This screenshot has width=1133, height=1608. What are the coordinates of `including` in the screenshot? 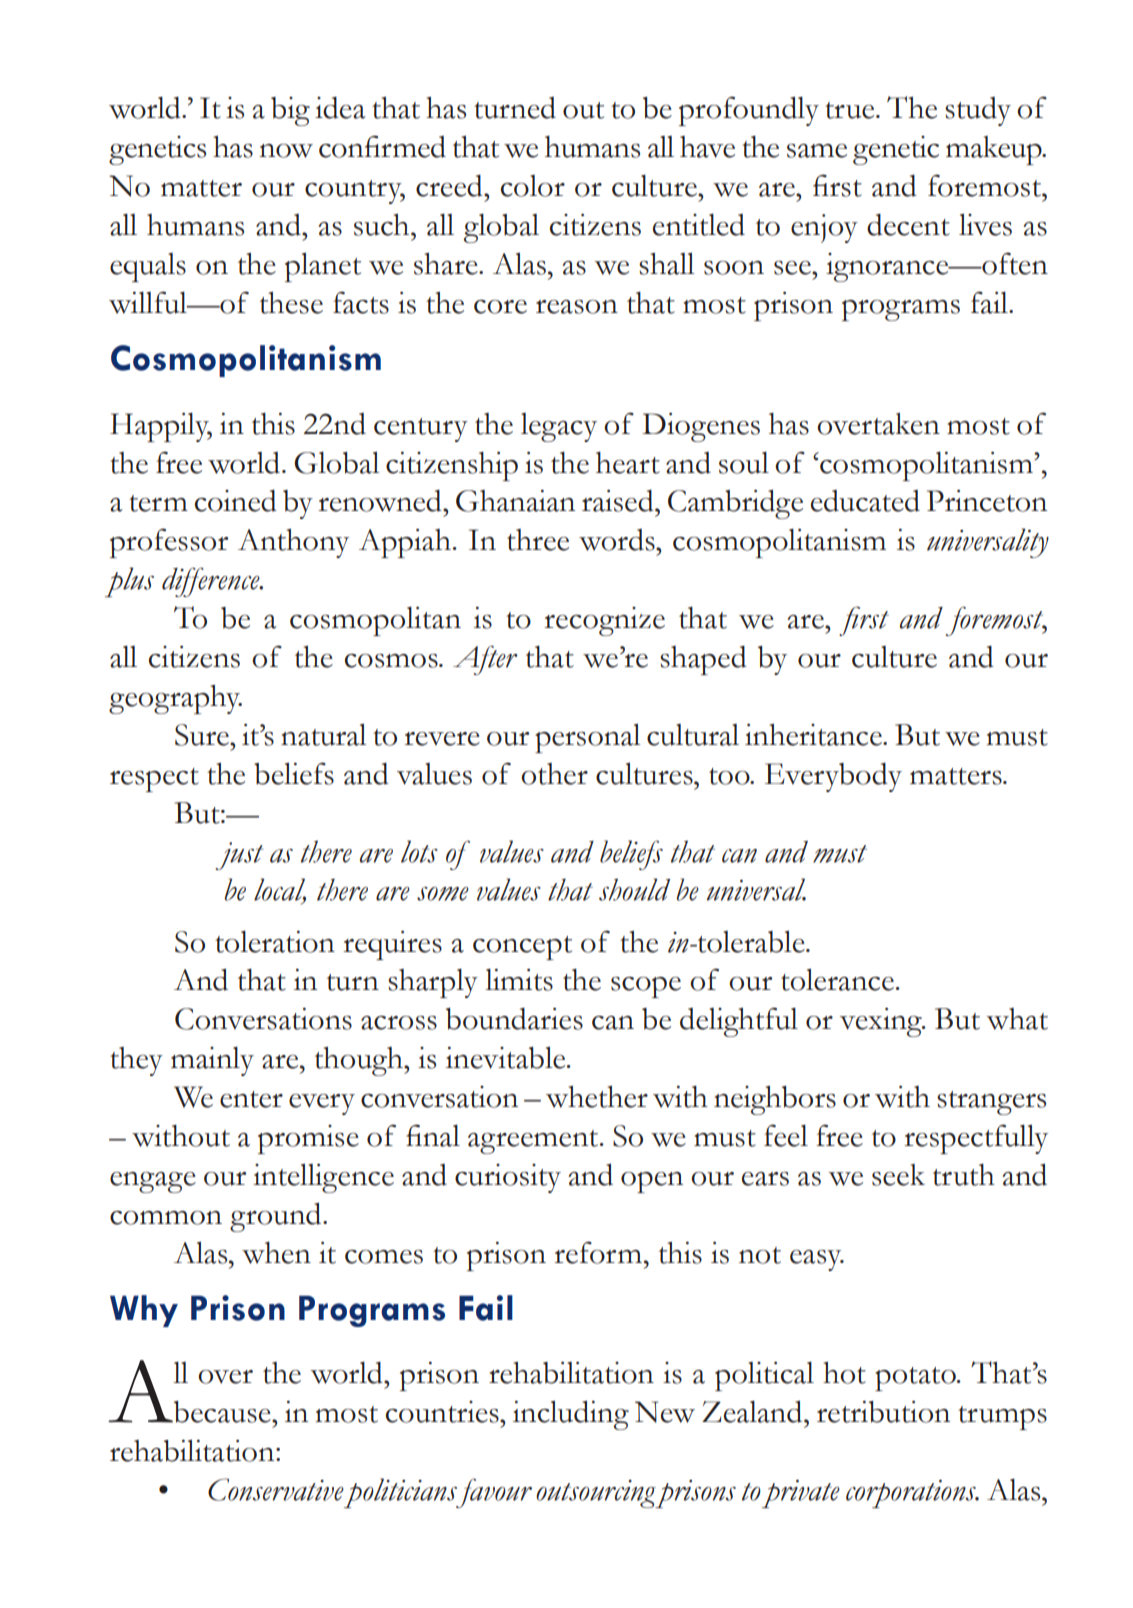 It's located at (571, 1415).
